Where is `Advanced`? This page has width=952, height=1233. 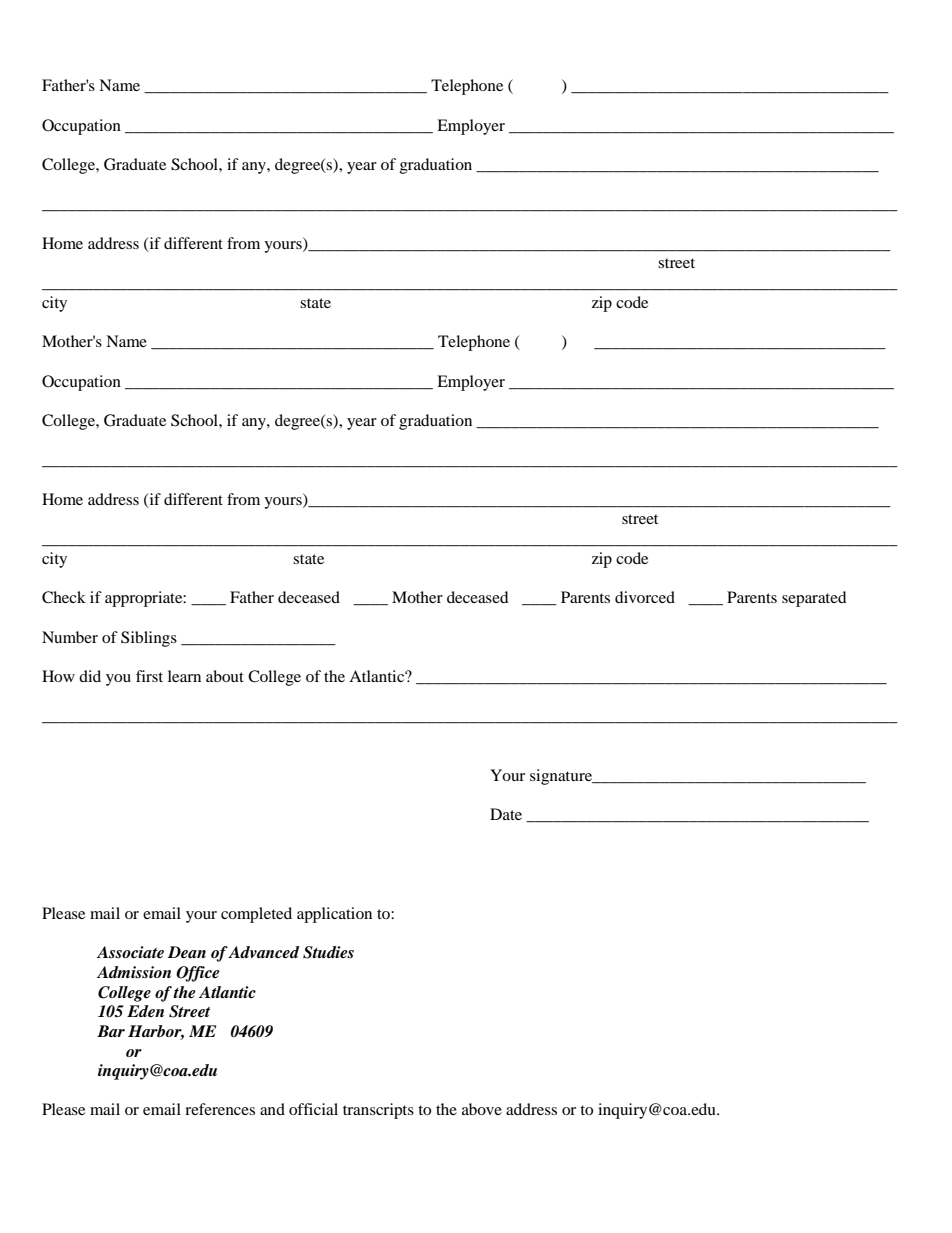
Advanced is located at coordinates (263, 952).
